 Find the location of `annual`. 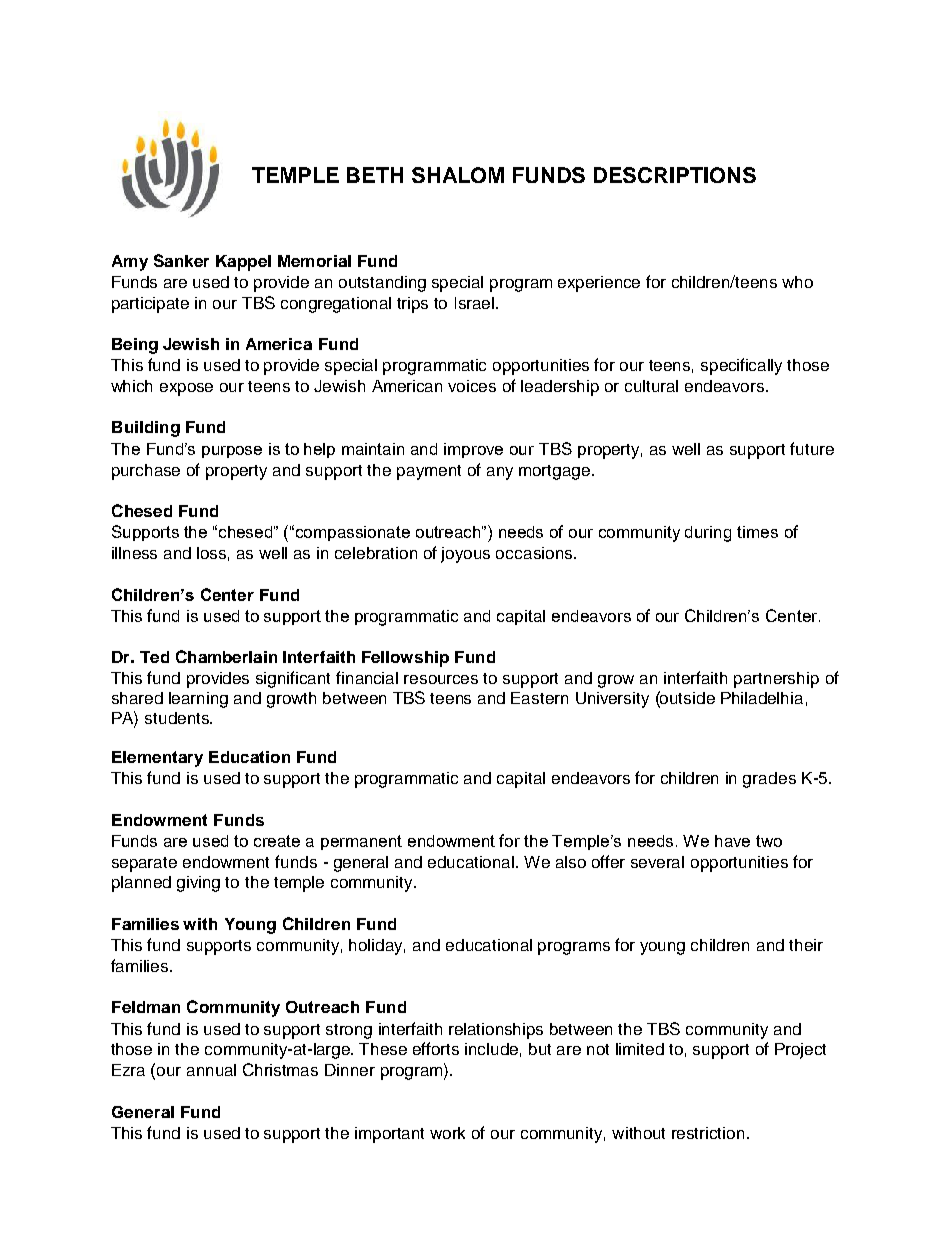

annual is located at coordinates (211, 1070).
